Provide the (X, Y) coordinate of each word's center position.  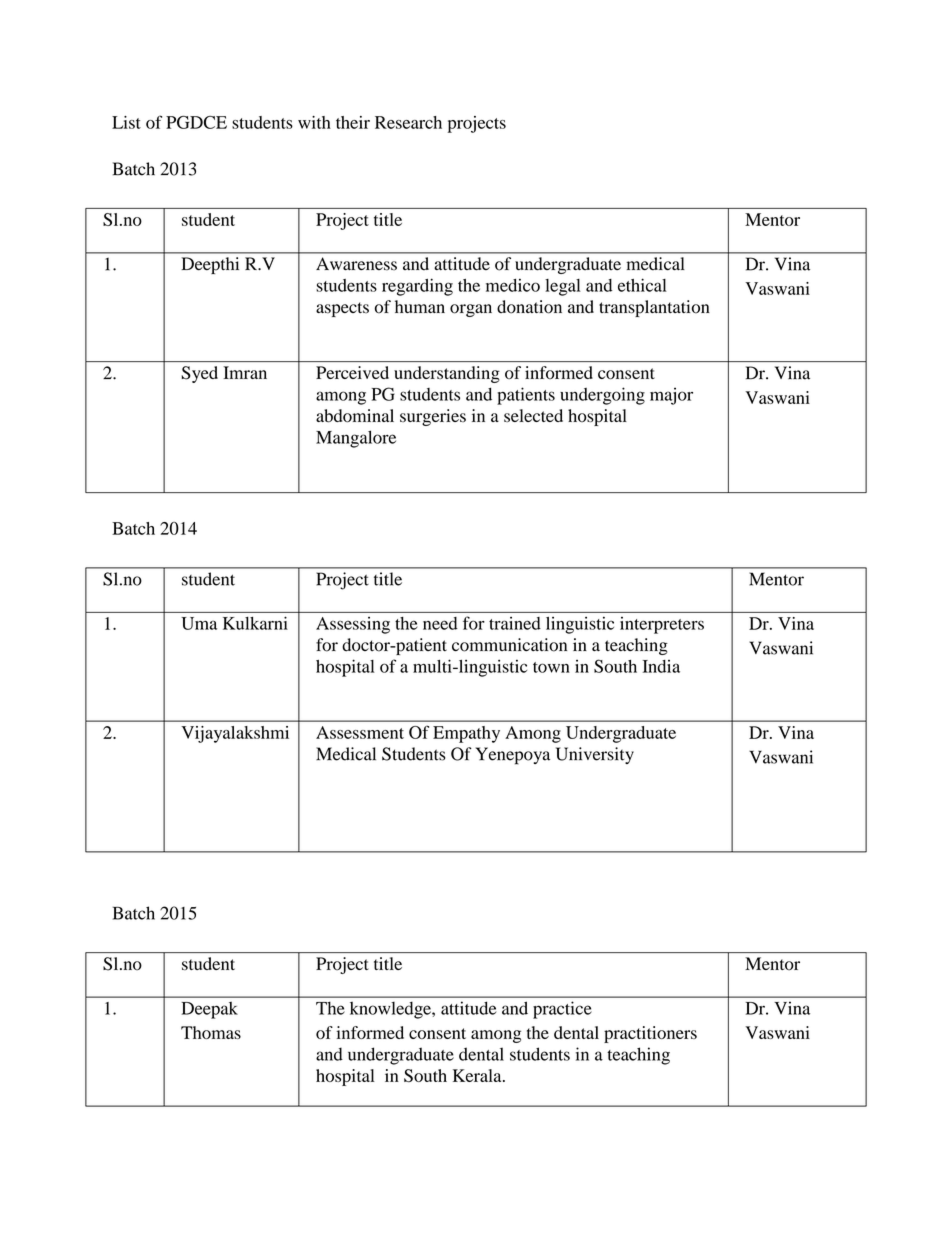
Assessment (360, 732)
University (595, 755)
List (126, 122)
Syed (199, 374)
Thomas (211, 1032)
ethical (642, 285)
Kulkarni (255, 623)
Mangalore (356, 439)
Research (408, 122)
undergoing (602, 396)
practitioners (650, 1034)
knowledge (391, 1010)
